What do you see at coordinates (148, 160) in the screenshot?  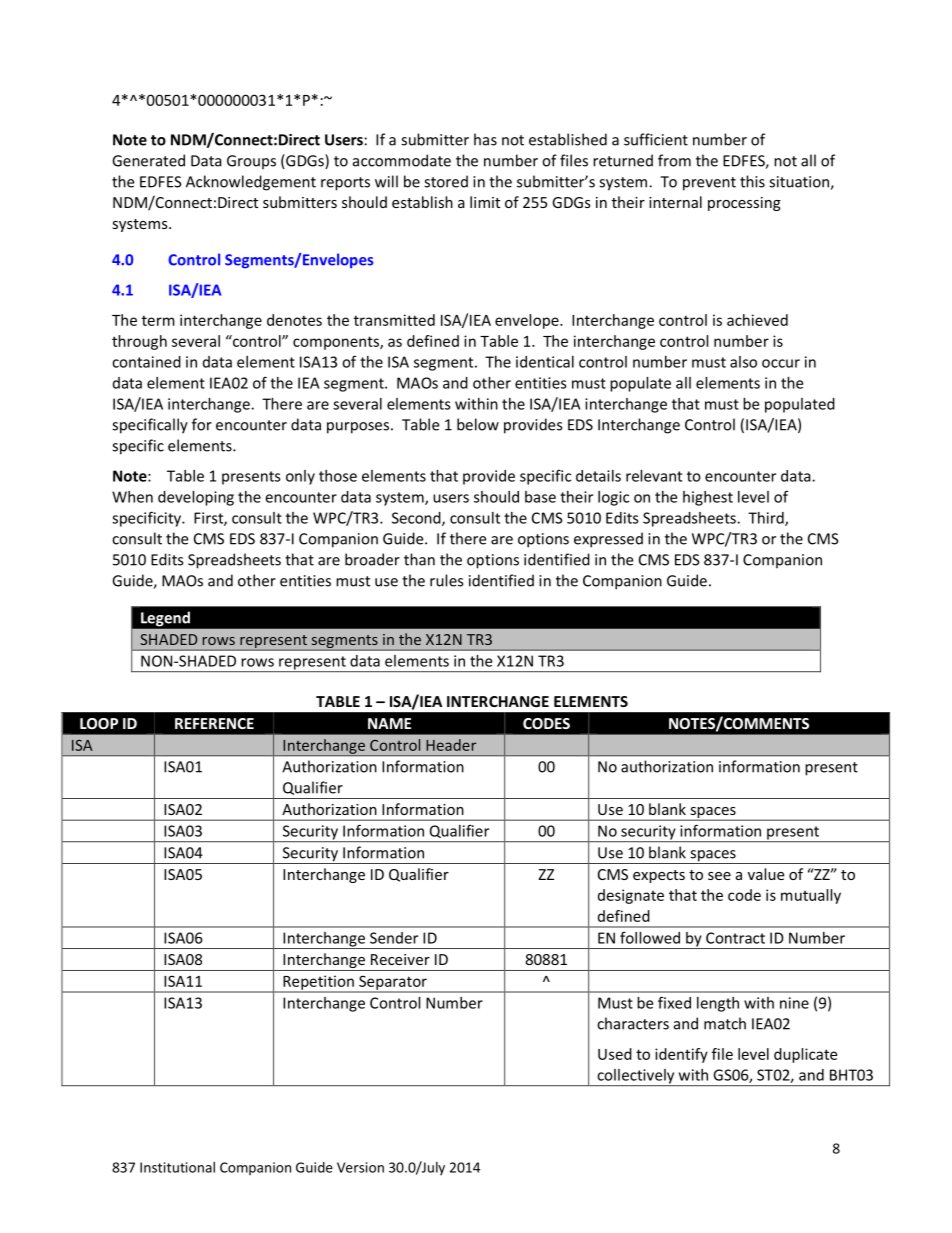 I see `Generated` at bounding box center [148, 160].
